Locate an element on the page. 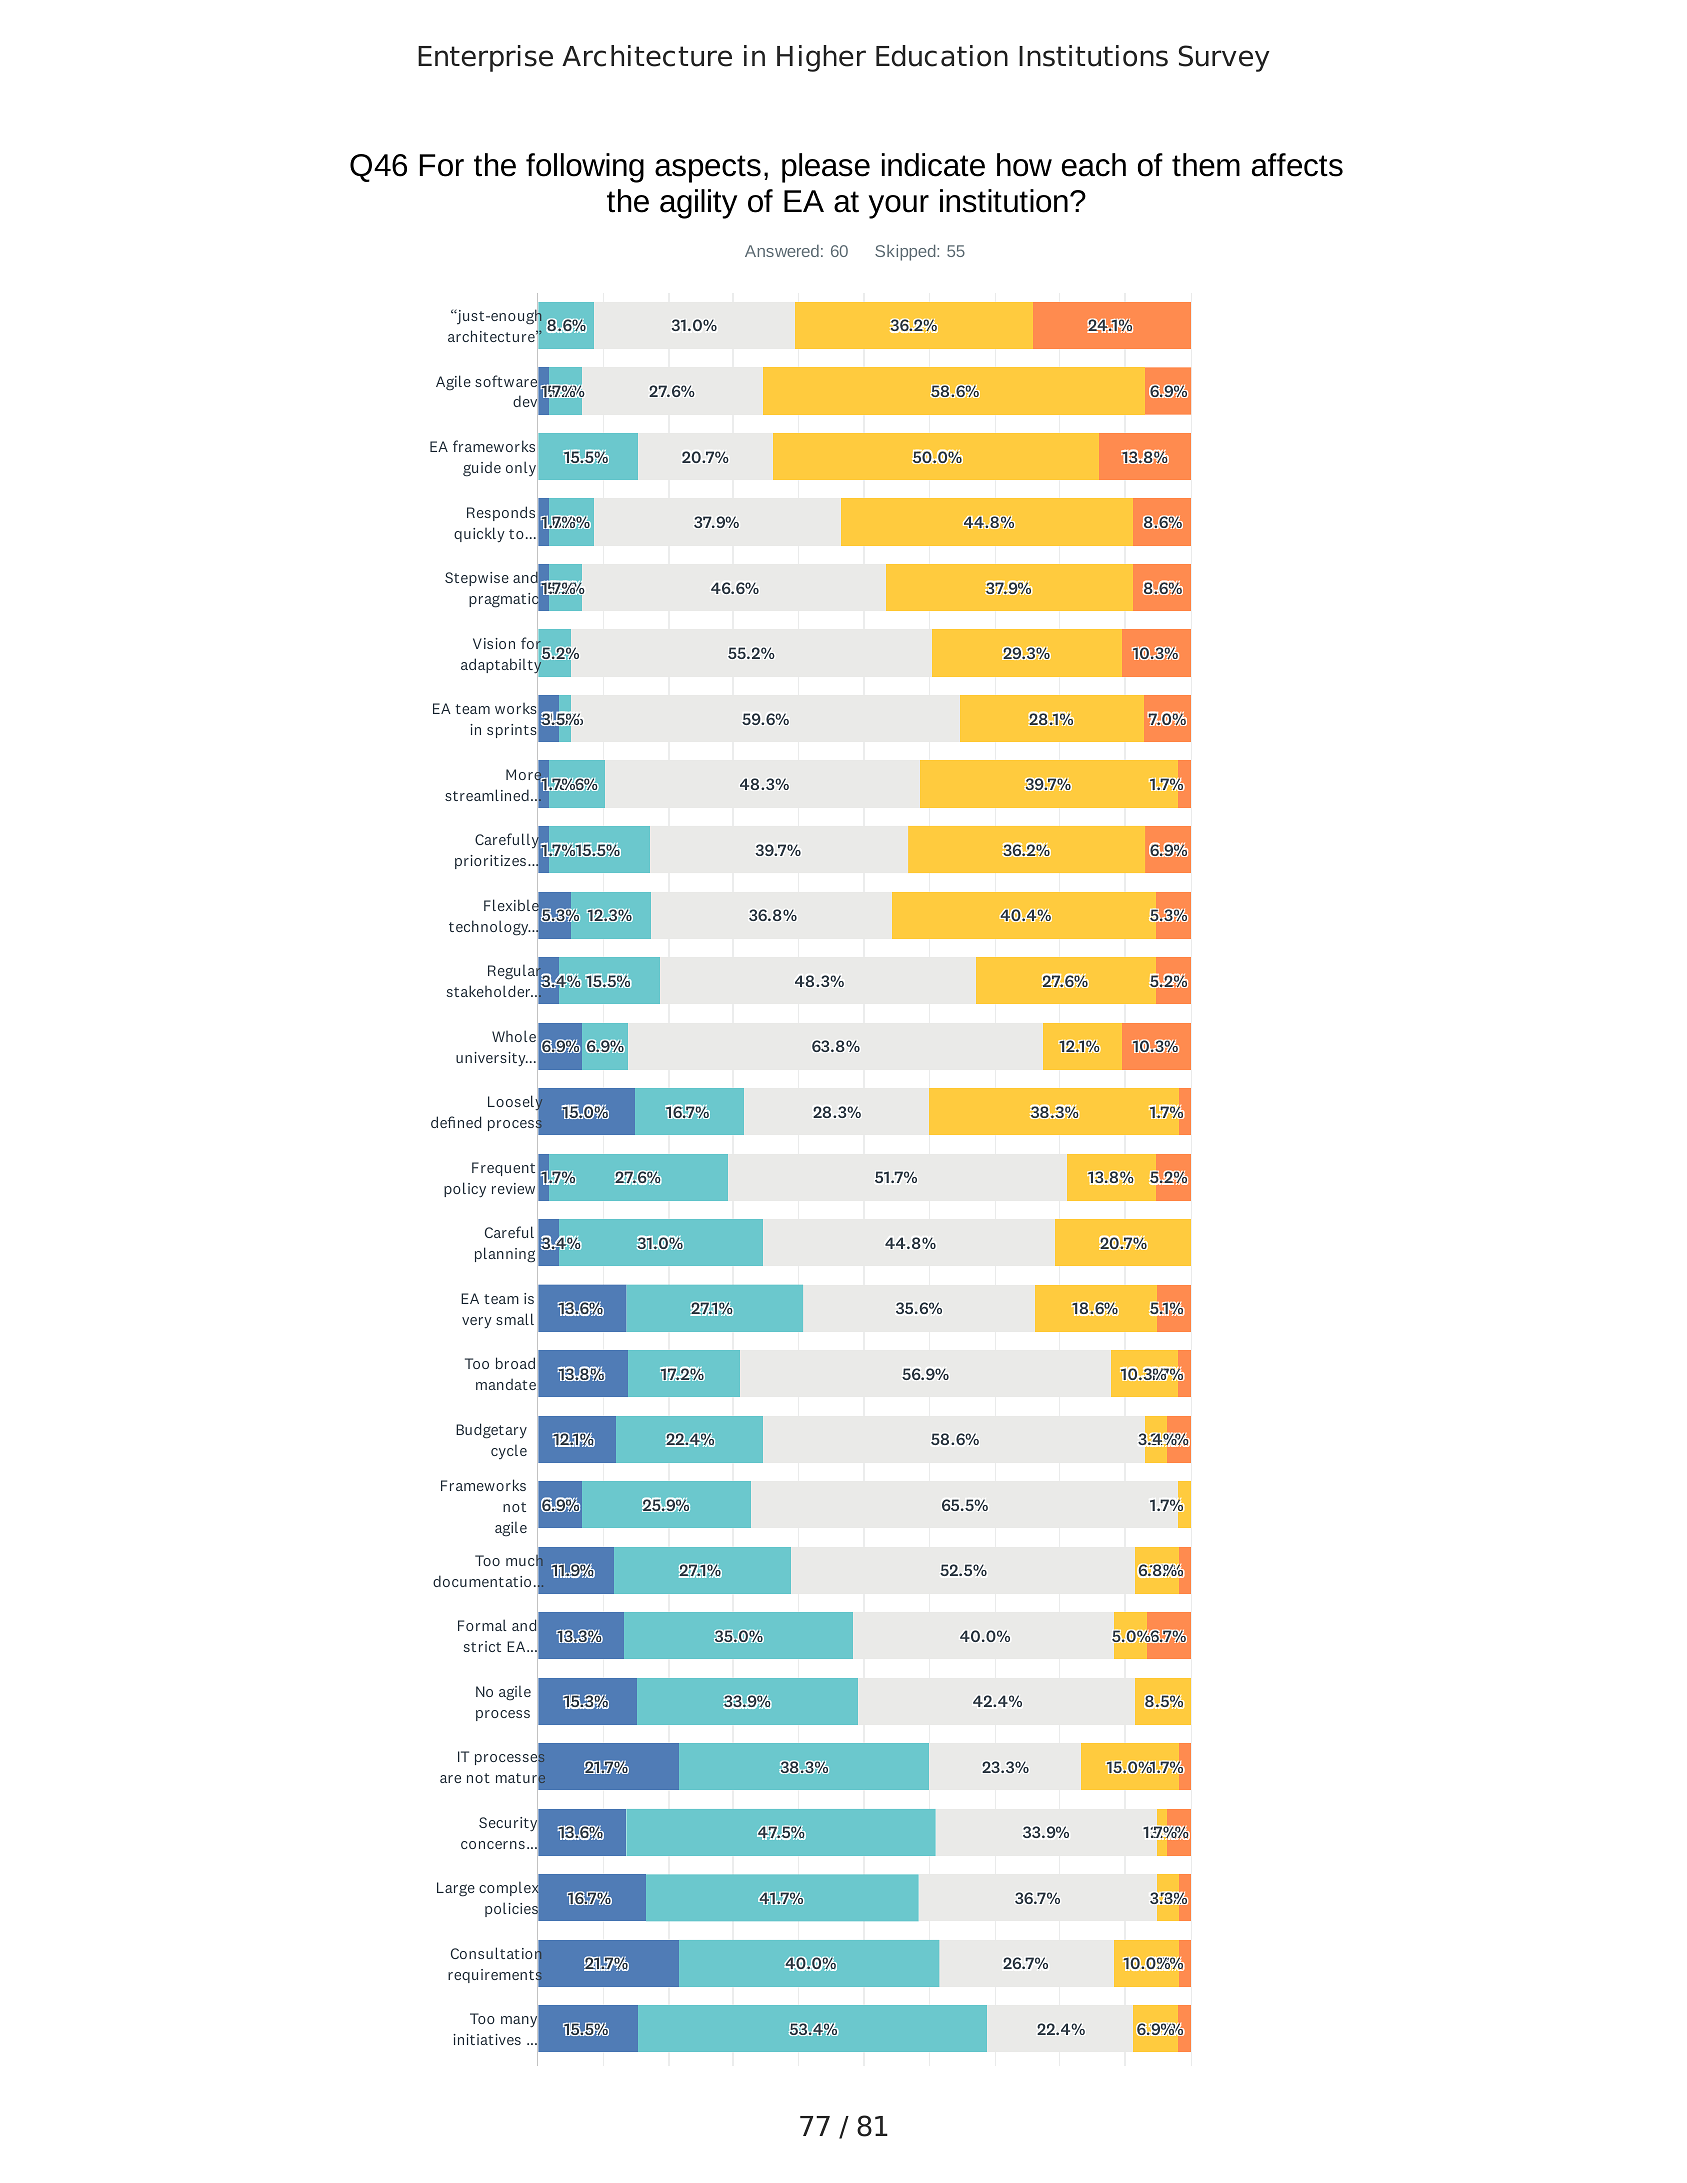 The width and height of the page is (1687, 2183). please is located at coordinates (826, 168).
